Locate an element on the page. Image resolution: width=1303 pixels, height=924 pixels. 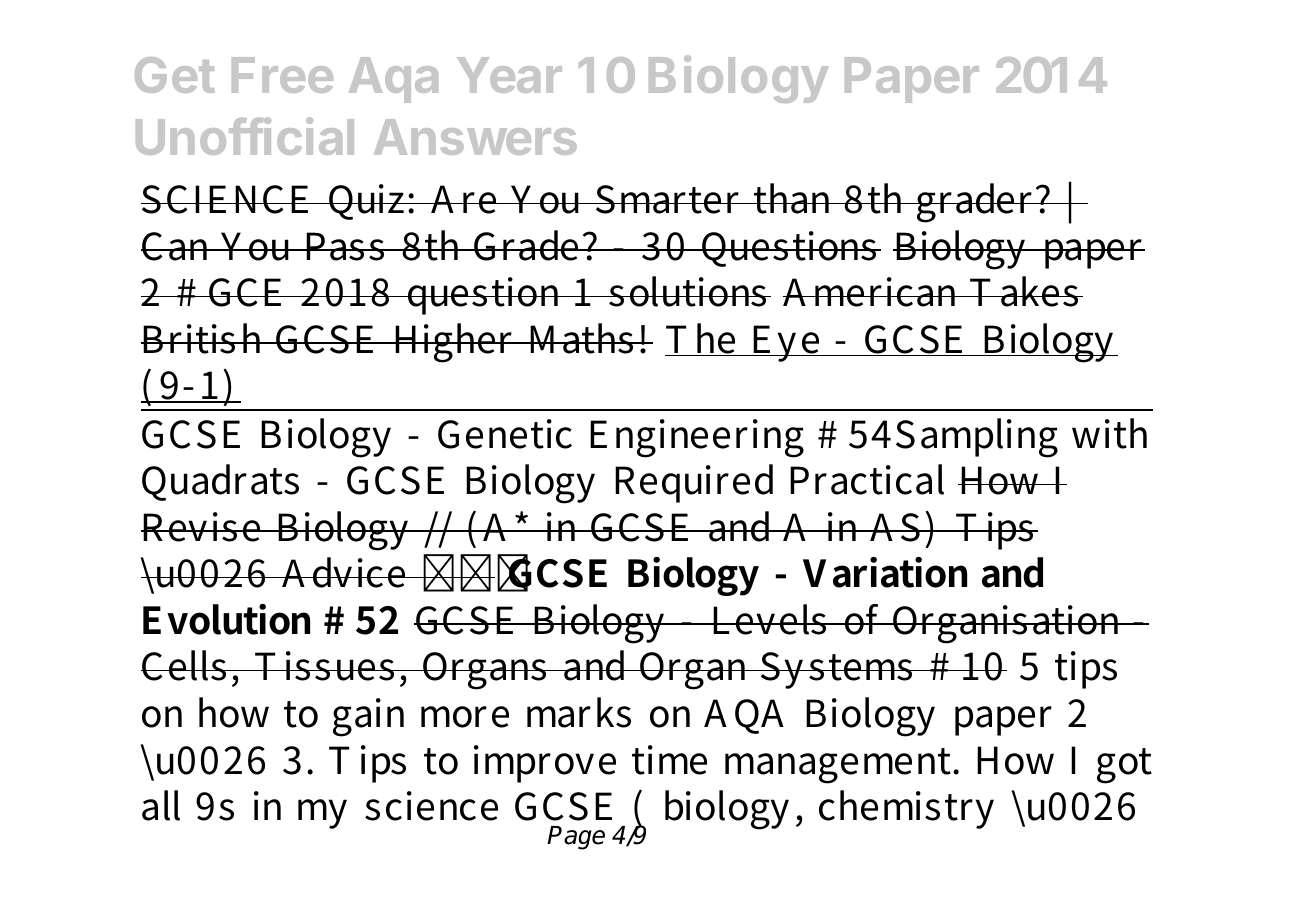
Year is located at coordinates (509, 75).
